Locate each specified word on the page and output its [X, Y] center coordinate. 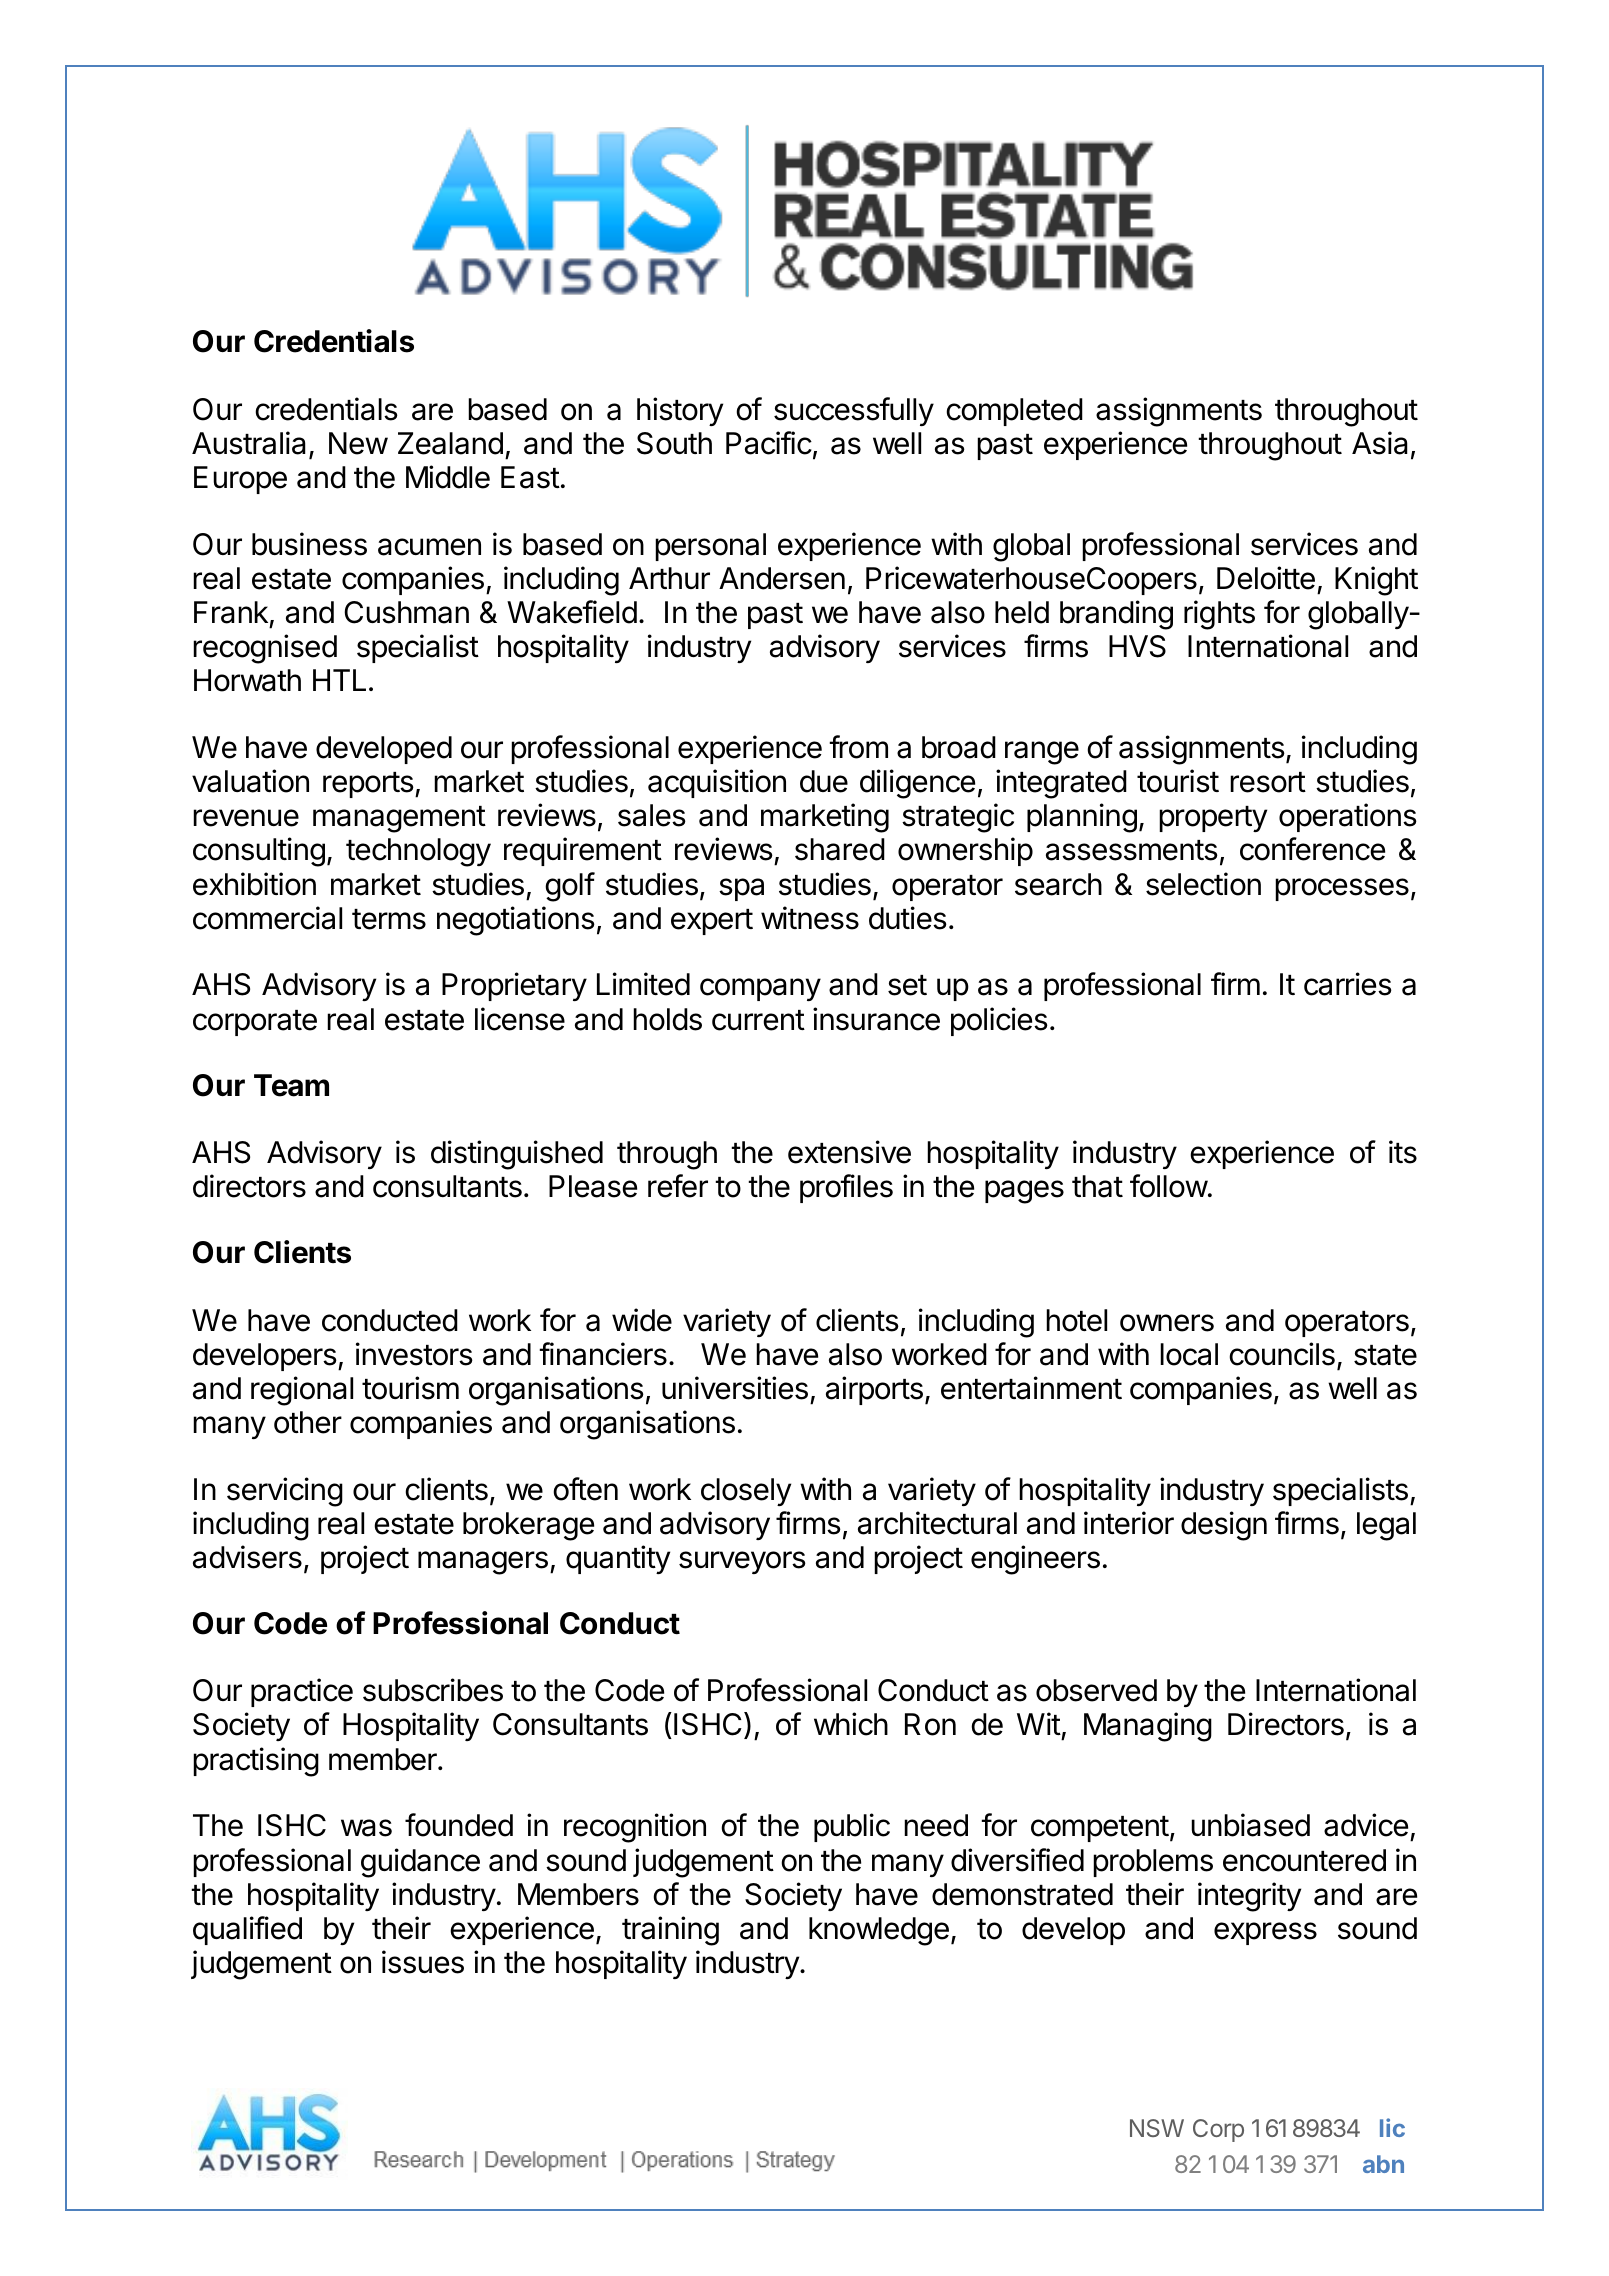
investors [414, 1354]
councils [1282, 1354]
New [358, 443]
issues [423, 1962]
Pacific [769, 443]
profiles [846, 1188]
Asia [1380, 443]
